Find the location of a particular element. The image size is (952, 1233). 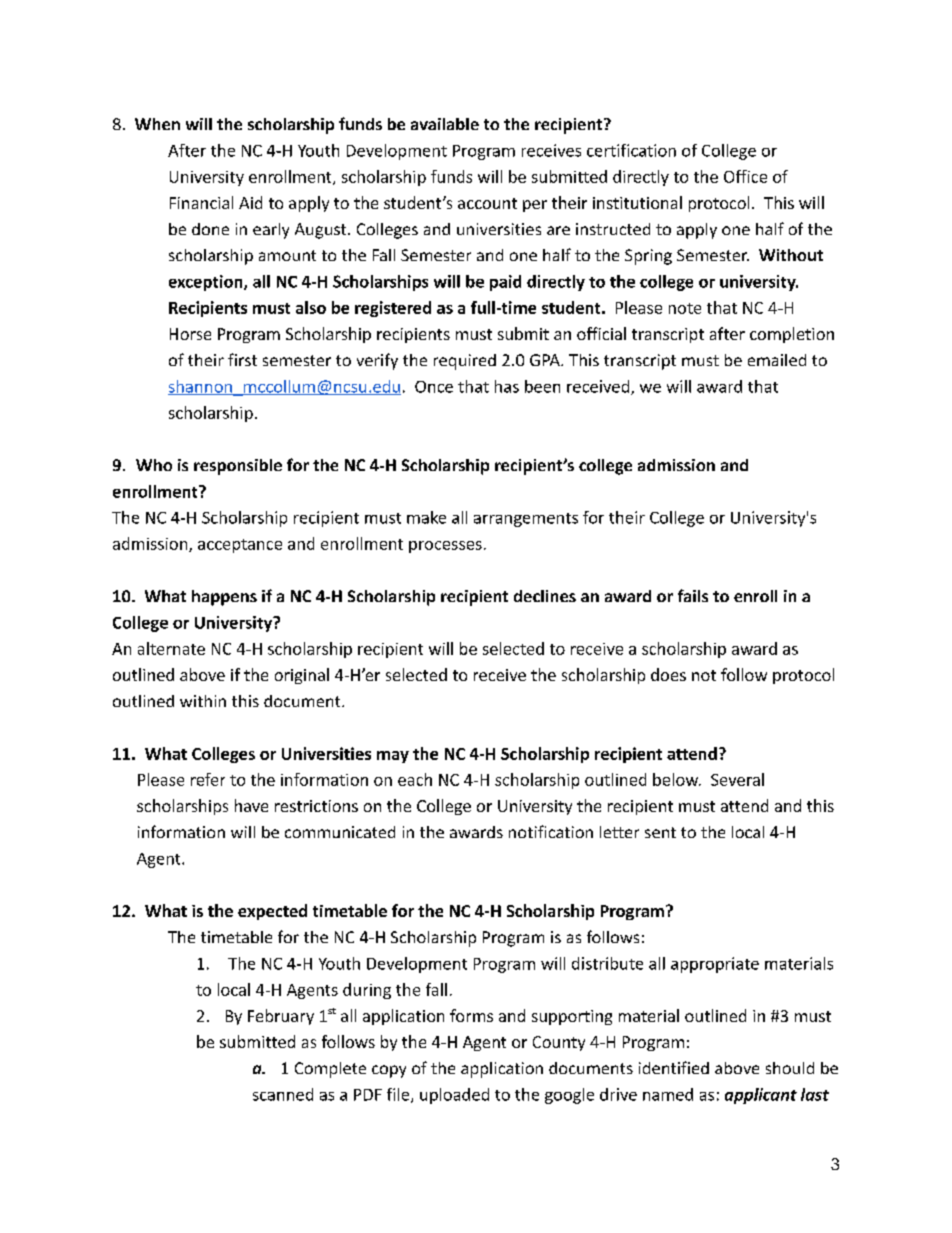

uploaded is located at coordinates (454, 1096).
